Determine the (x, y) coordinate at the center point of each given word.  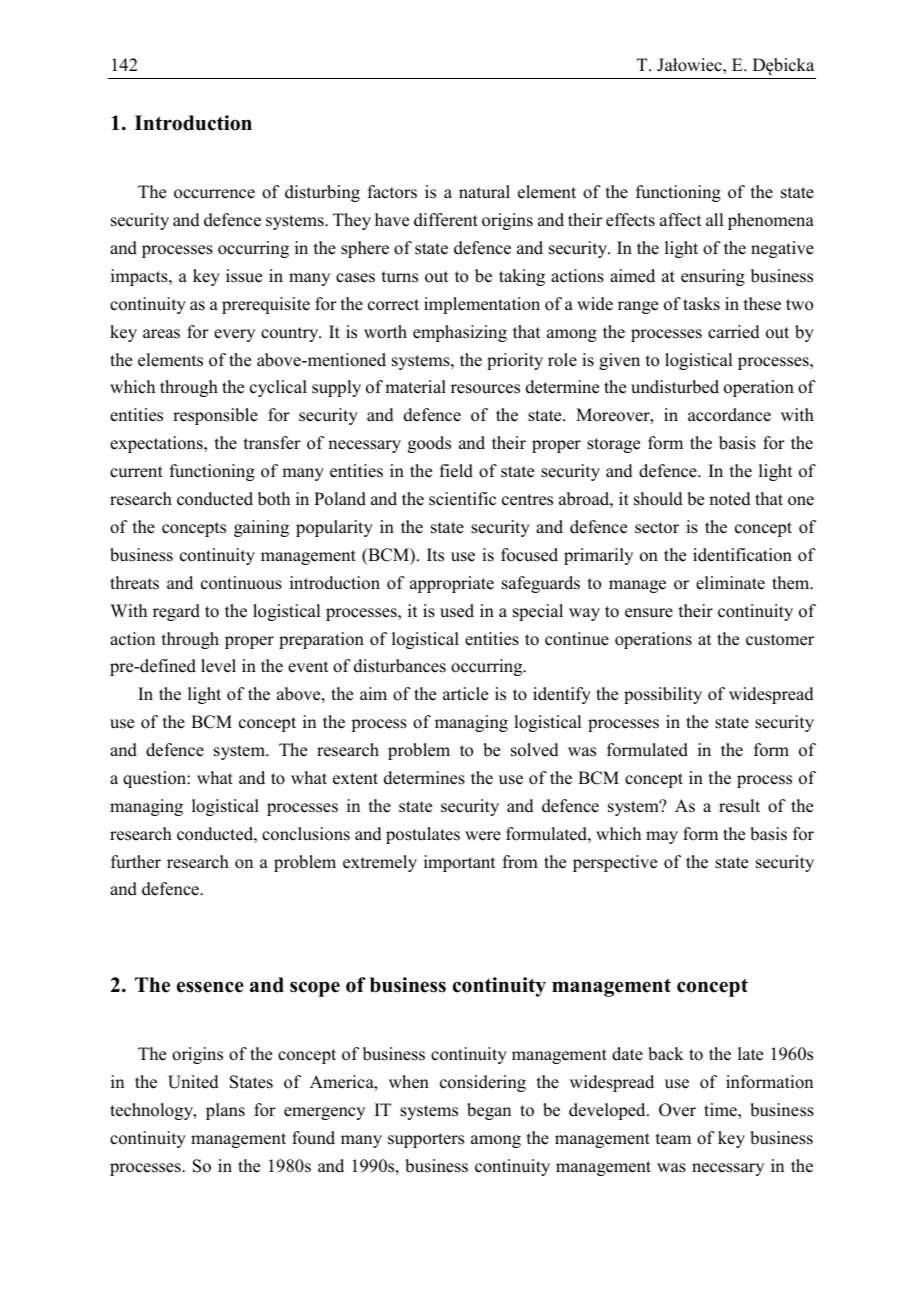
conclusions (306, 834)
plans (225, 1111)
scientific (462, 499)
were (483, 836)
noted (730, 499)
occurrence (214, 194)
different (446, 220)
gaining (261, 528)
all (714, 219)
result (739, 806)
